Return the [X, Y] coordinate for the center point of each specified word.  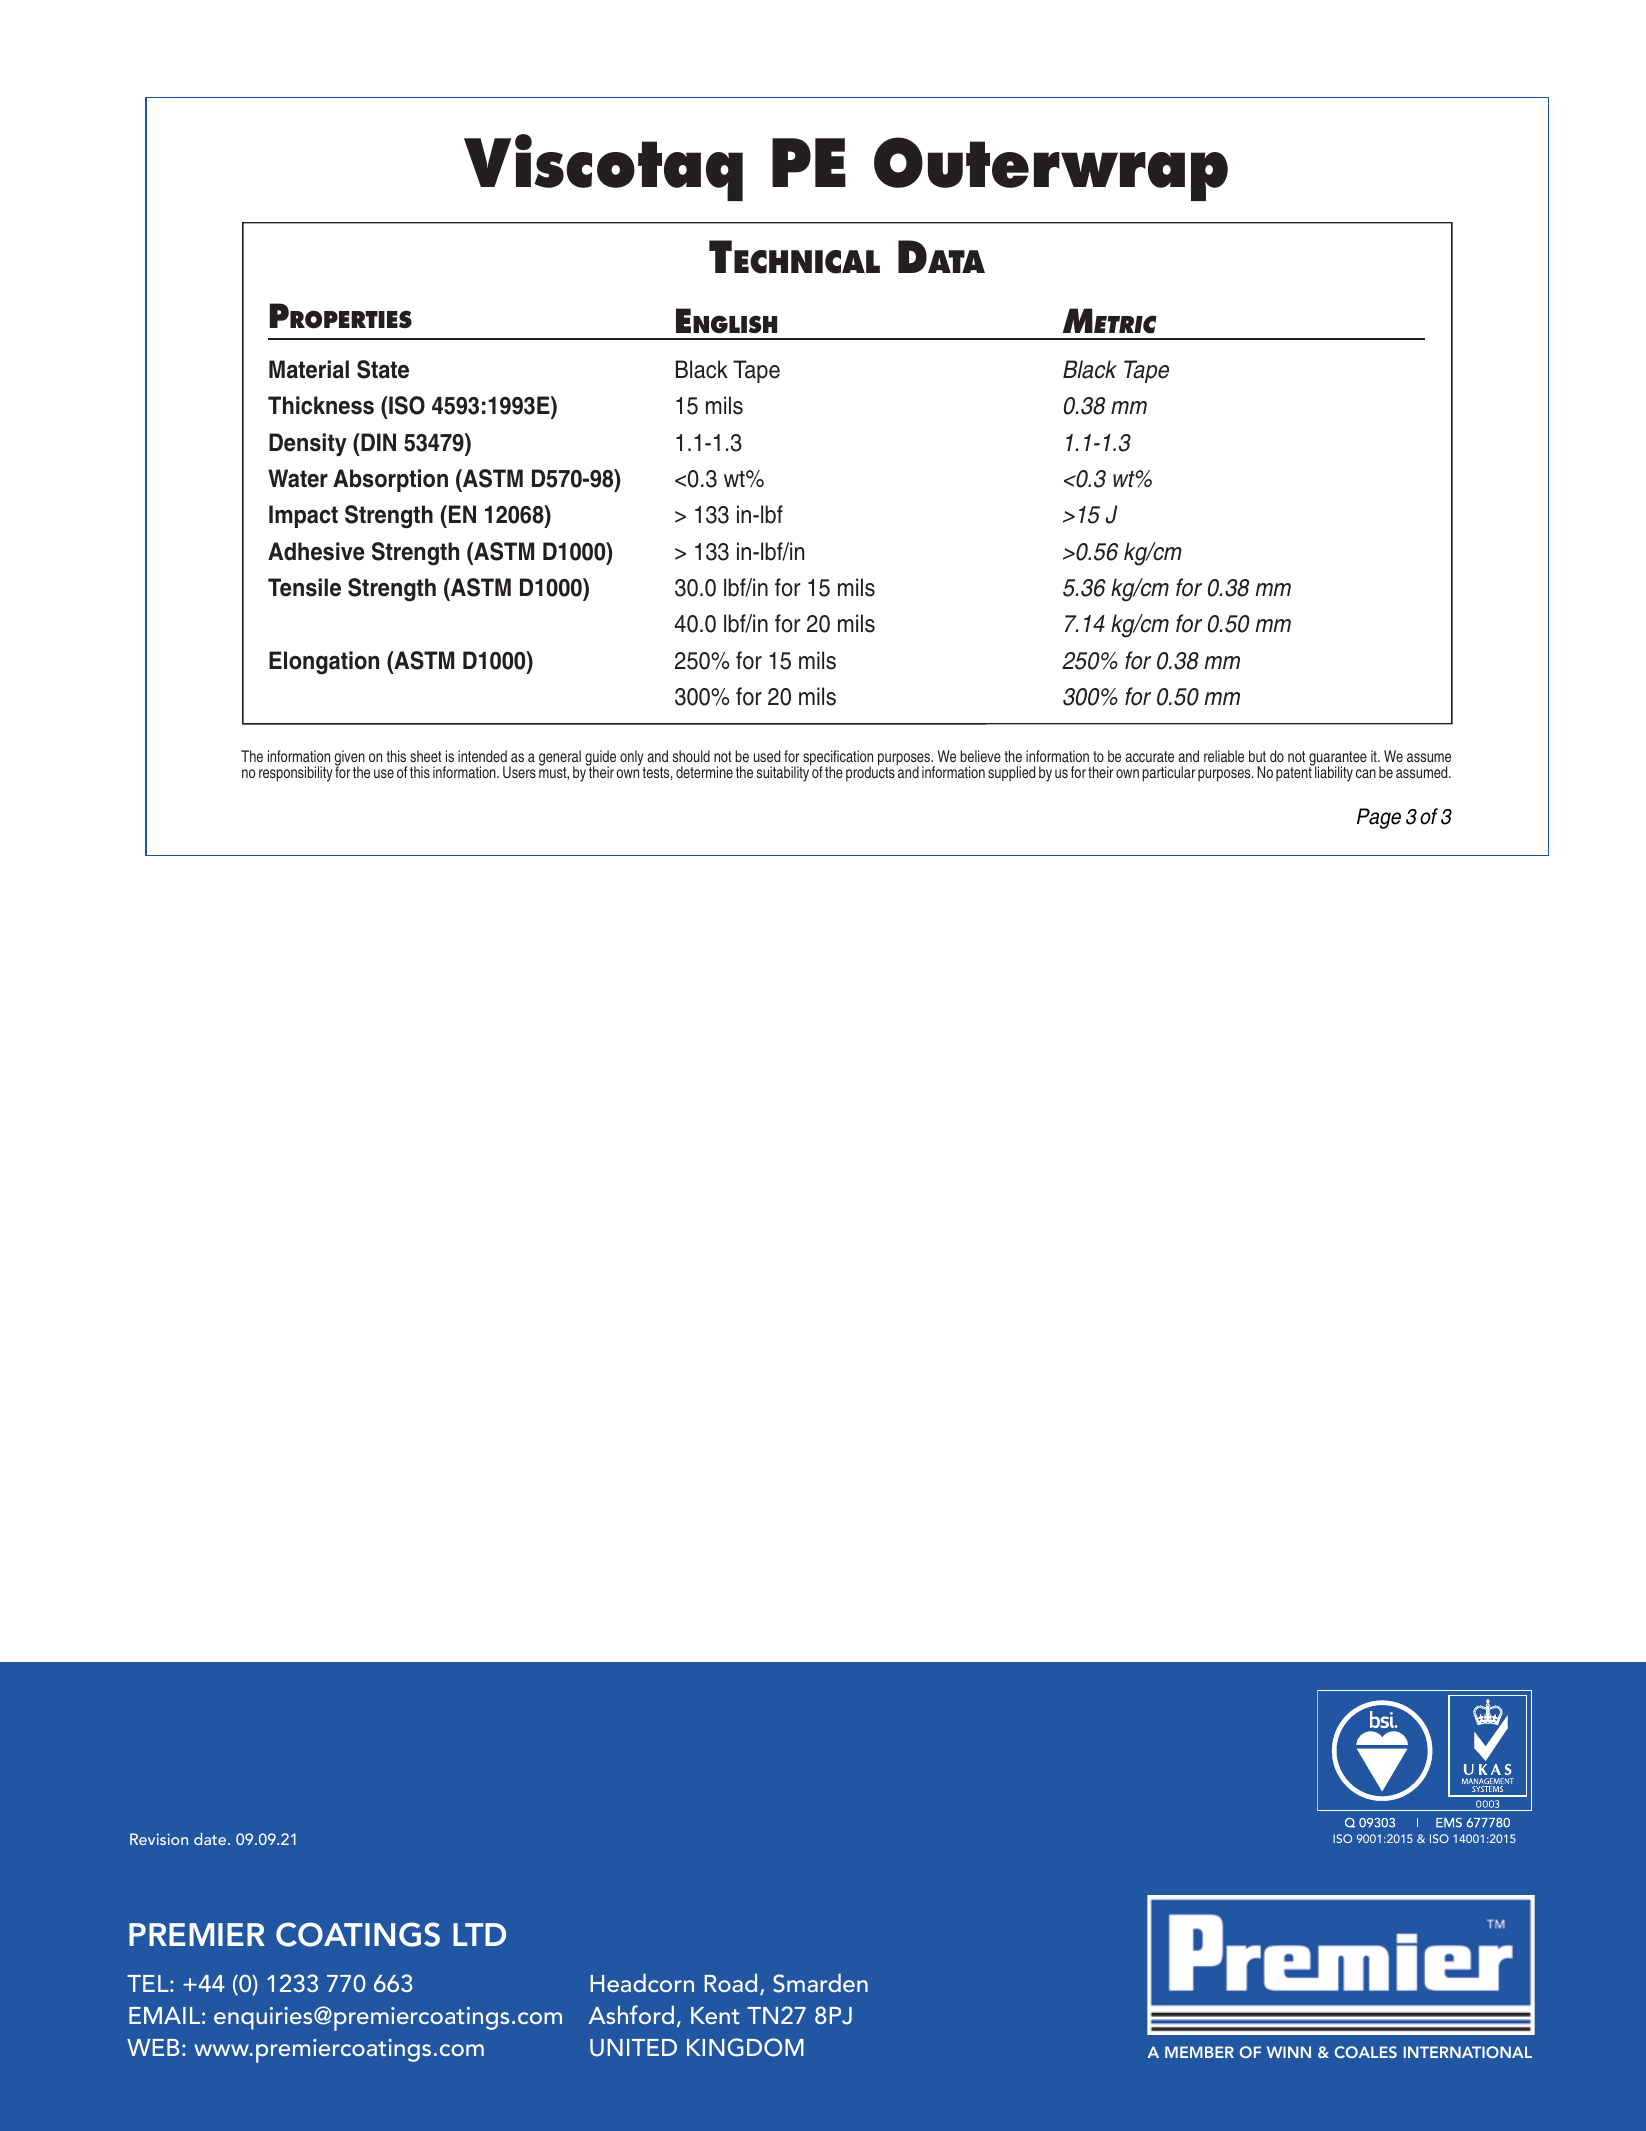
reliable [1224, 756]
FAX [151, 1983]
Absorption [390, 480]
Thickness [321, 405]
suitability [784, 773]
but [1257, 756]
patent [1294, 774]
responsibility [296, 774]
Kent [715, 2015]
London [524, 2020]
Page [1379, 818]
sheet [426, 756]
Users [519, 772]
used [767, 756]
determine [704, 772]
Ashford [631, 2014]
